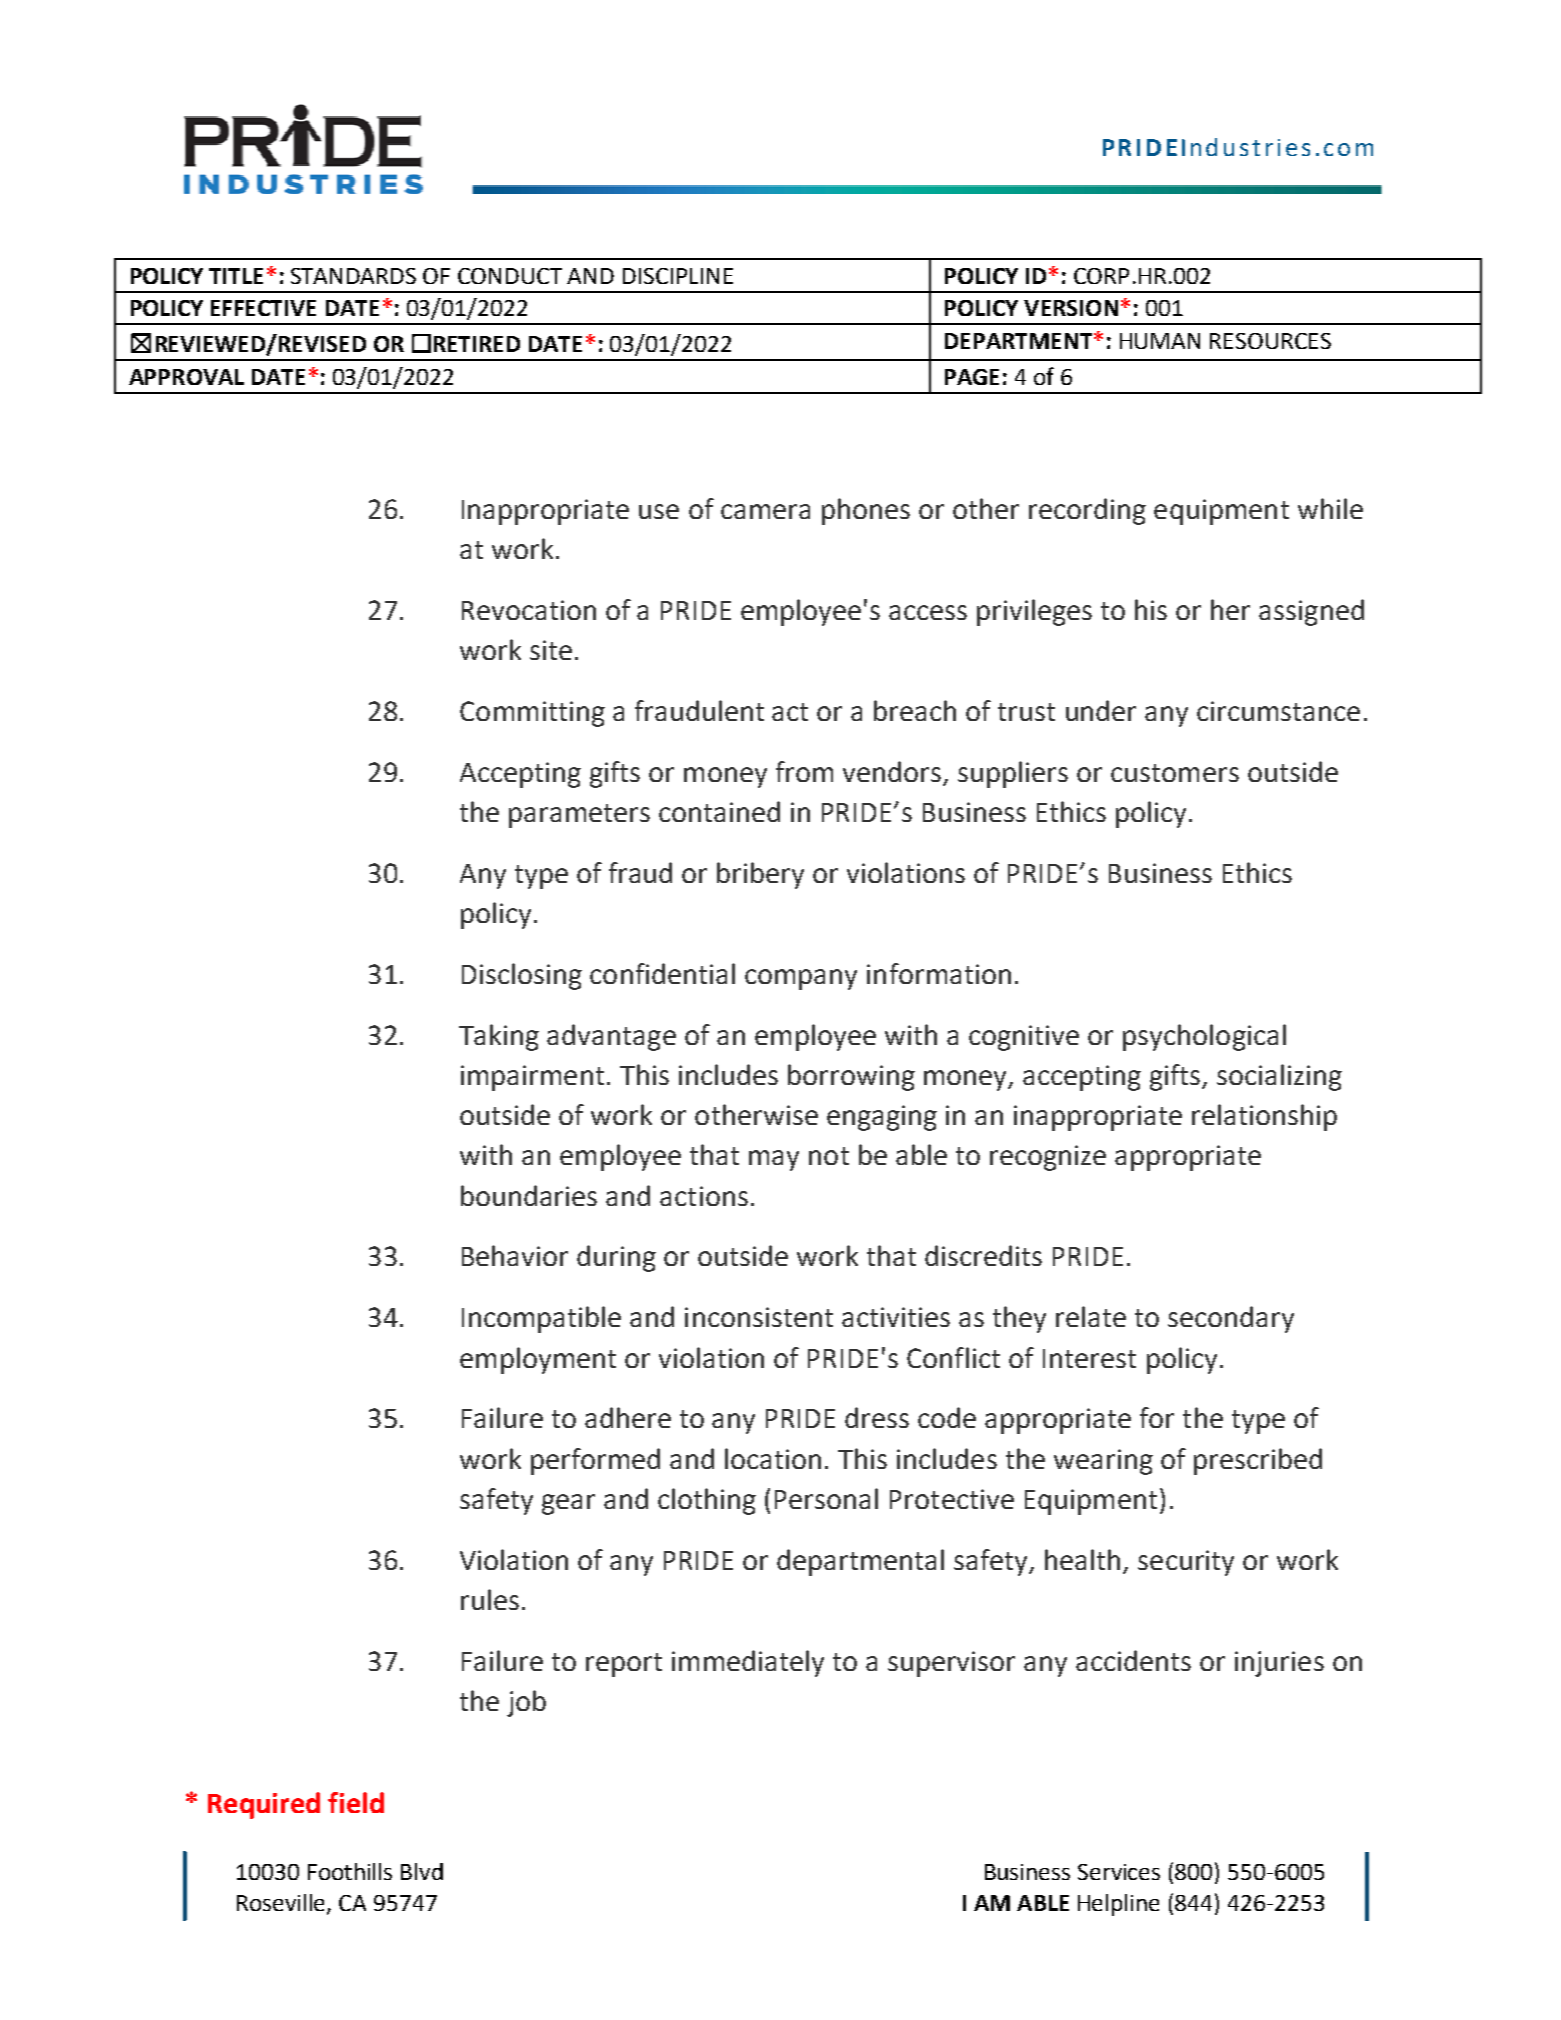  What do you see at coordinates (263, 308) in the screenshot?
I see `EFFECTIVE` at bounding box center [263, 308].
